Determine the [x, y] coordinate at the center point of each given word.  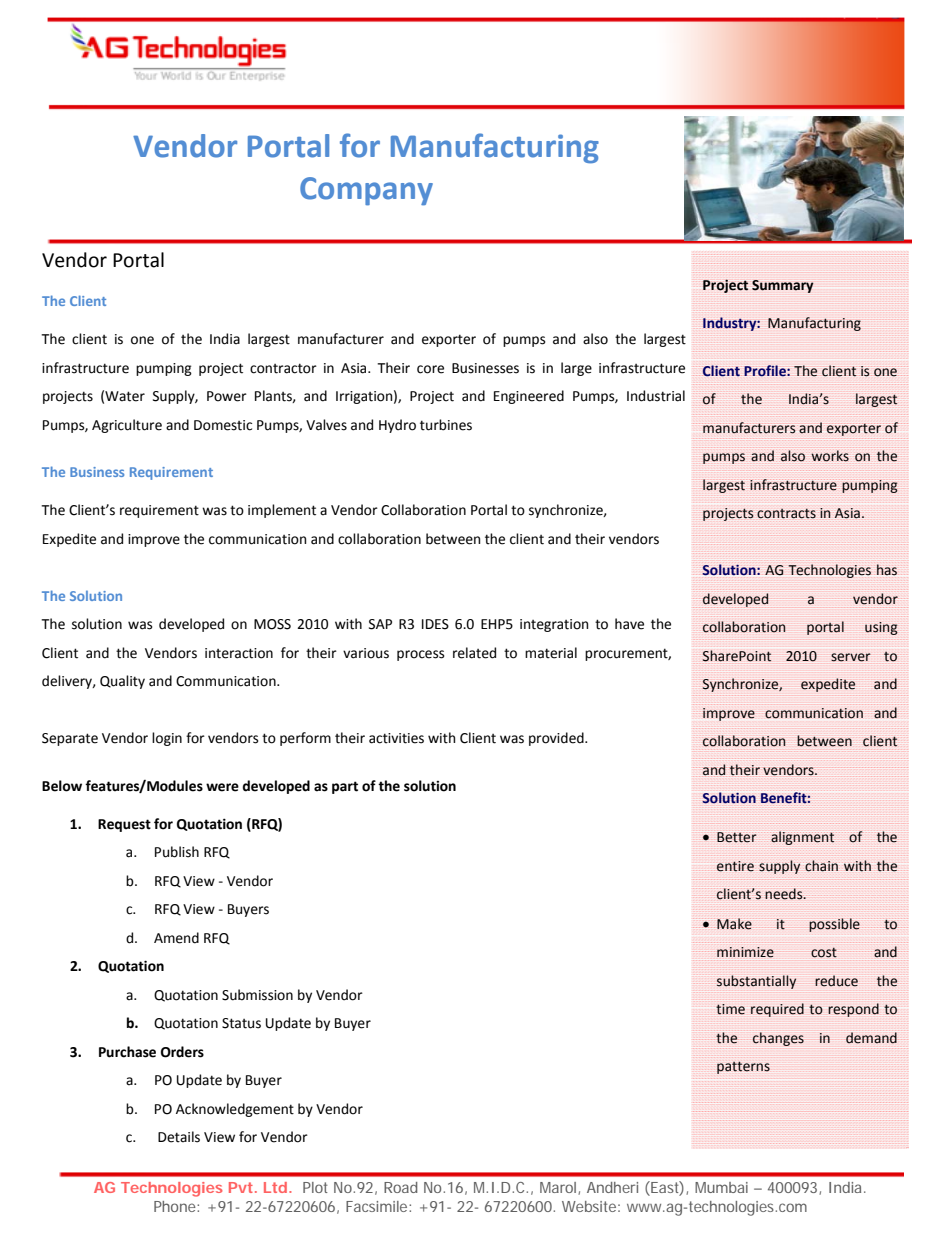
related [474, 653]
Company [366, 191]
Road [401, 1187]
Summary [783, 286]
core [430, 369]
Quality [122, 682]
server [851, 657]
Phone [176, 1206]
